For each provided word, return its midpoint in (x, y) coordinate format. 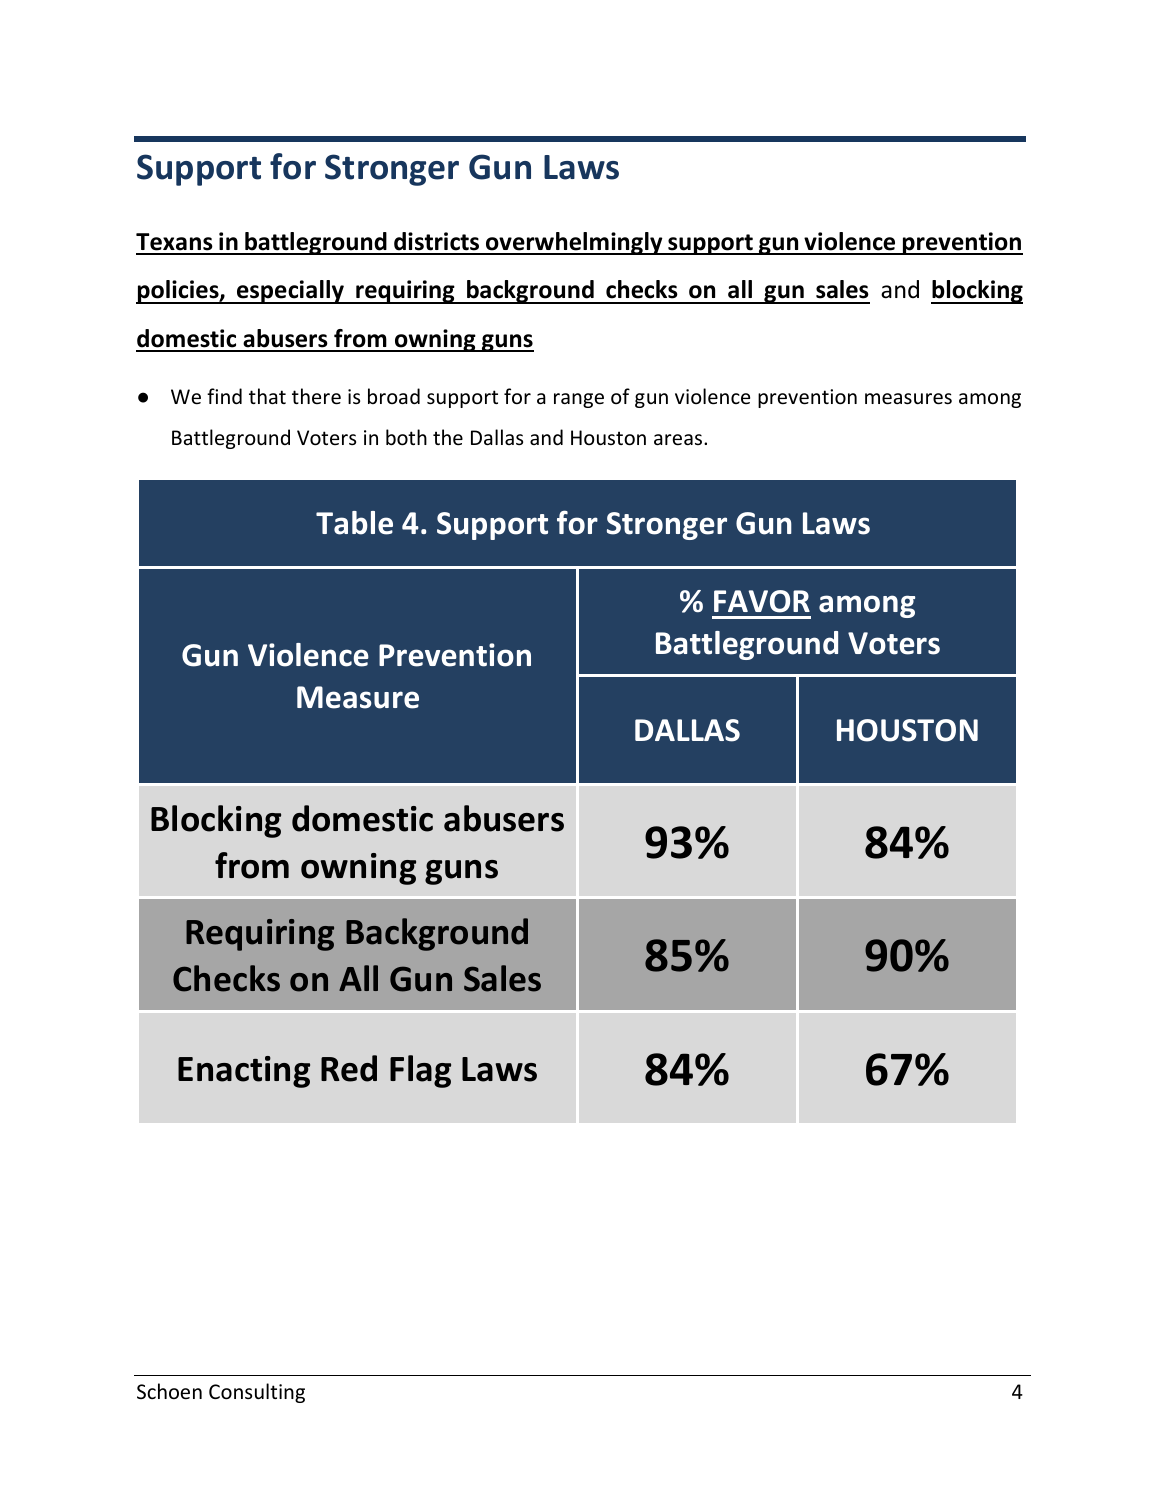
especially (290, 292)
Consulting (257, 1393)
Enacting (244, 1072)
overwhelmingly (574, 243)
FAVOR (762, 601)
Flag (420, 1071)
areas (679, 440)
